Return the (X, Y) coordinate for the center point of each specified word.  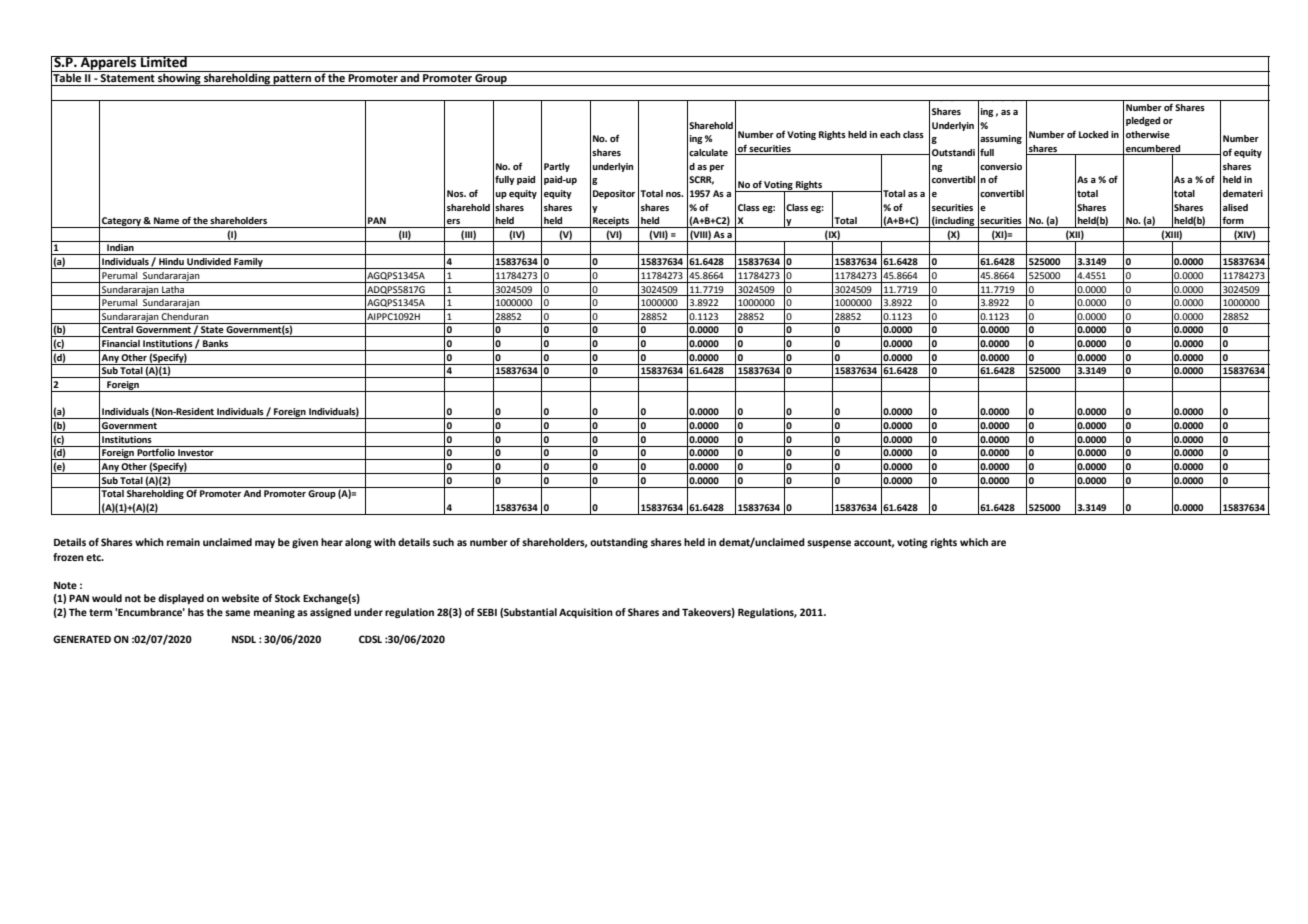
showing (179, 78)
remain (183, 542)
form (1233, 220)
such (443, 542)
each (890, 134)
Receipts (611, 222)
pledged (1143, 121)
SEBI (487, 612)
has (196, 612)
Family (248, 263)
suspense (829, 544)
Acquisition (586, 613)
